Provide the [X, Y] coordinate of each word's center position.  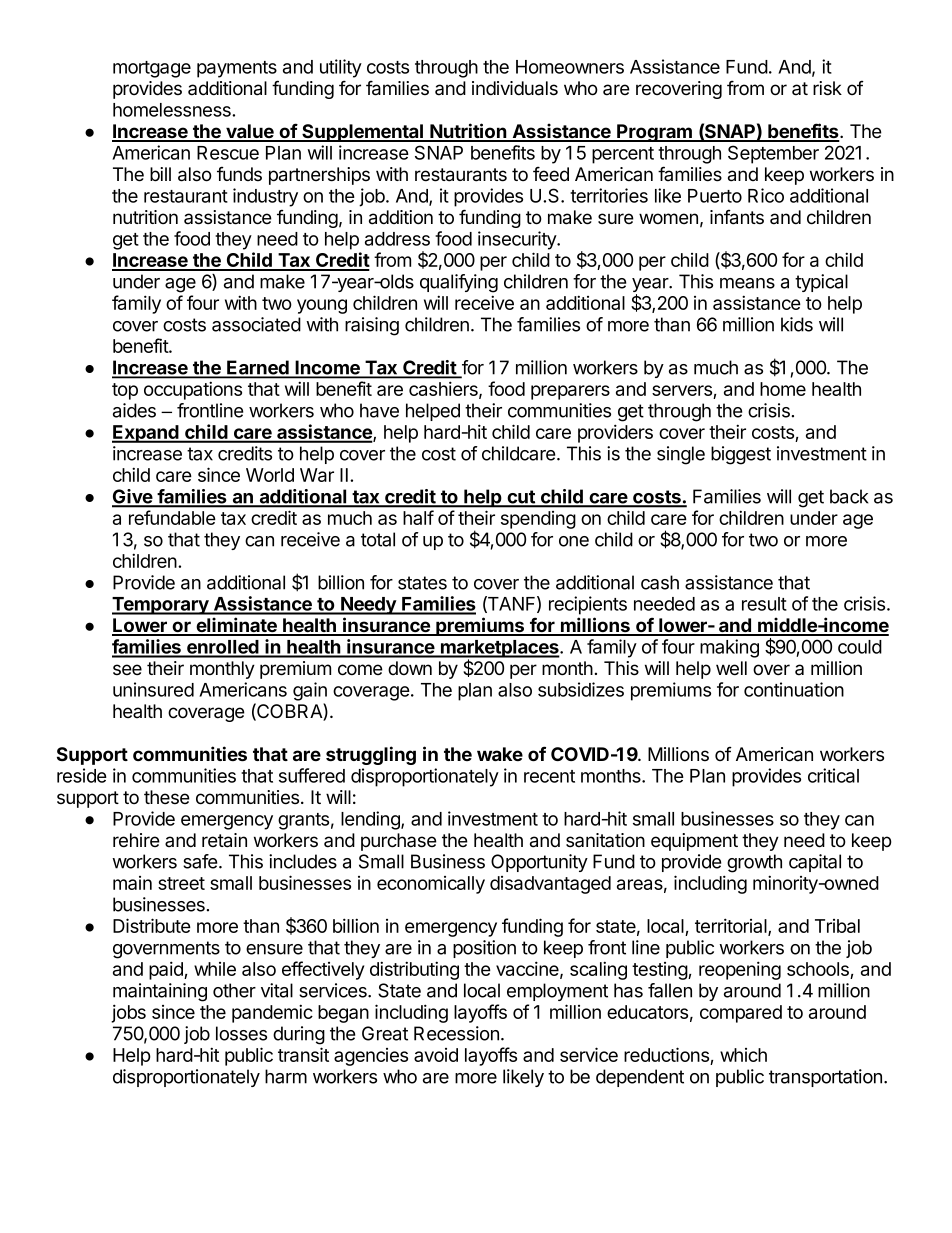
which [743, 1055]
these [167, 797]
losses [241, 1033]
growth [754, 863]
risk [827, 88]
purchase [399, 842]
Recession [456, 1033]
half [418, 517]
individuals [515, 88]
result [764, 604]
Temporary [161, 606]
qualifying [459, 283]
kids [797, 324]
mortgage [152, 69]
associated [256, 324]
